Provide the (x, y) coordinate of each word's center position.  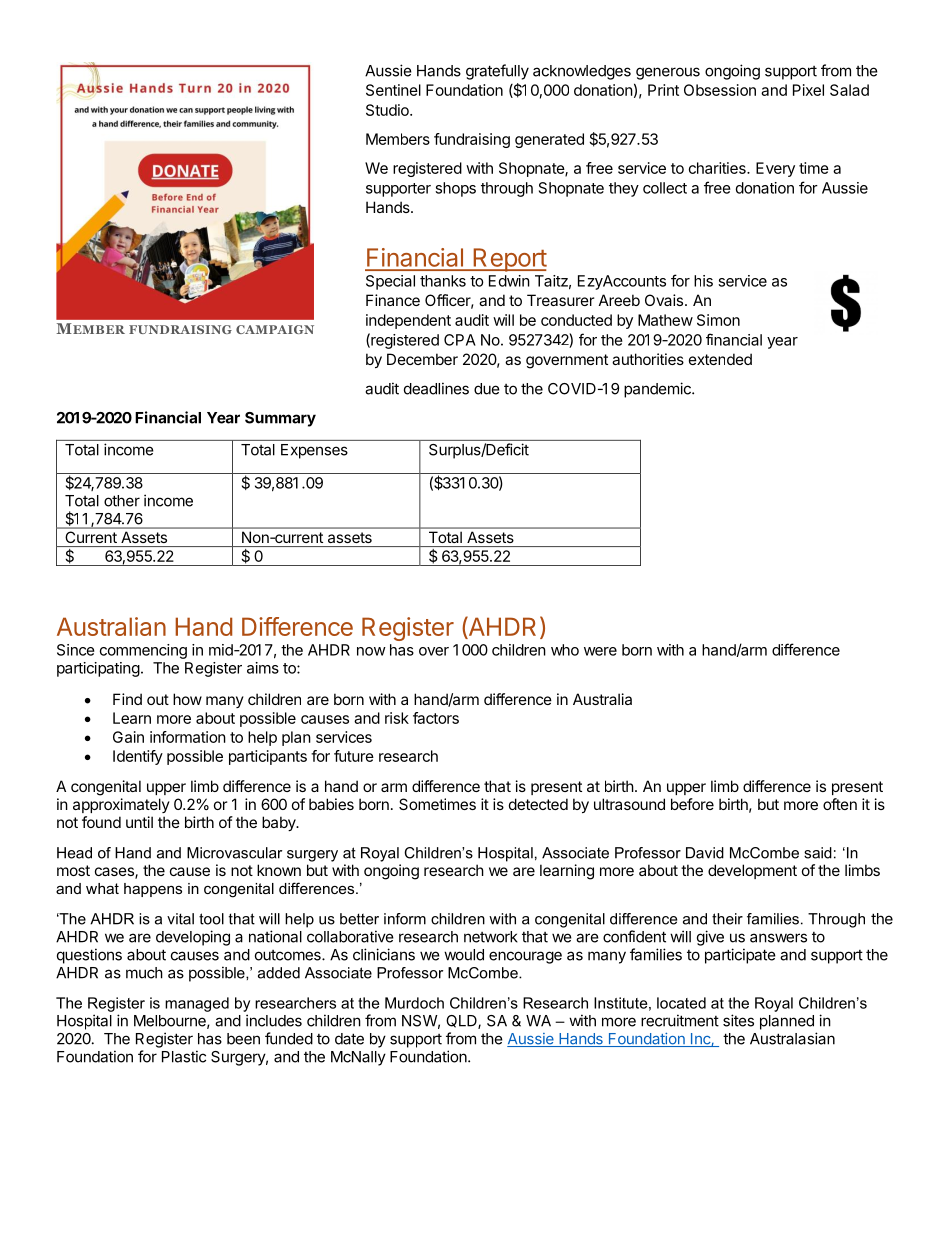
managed (197, 1004)
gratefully (497, 72)
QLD (462, 1022)
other (122, 501)
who (565, 650)
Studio (388, 110)
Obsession (720, 90)
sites (738, 1020)
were (600, 651)
